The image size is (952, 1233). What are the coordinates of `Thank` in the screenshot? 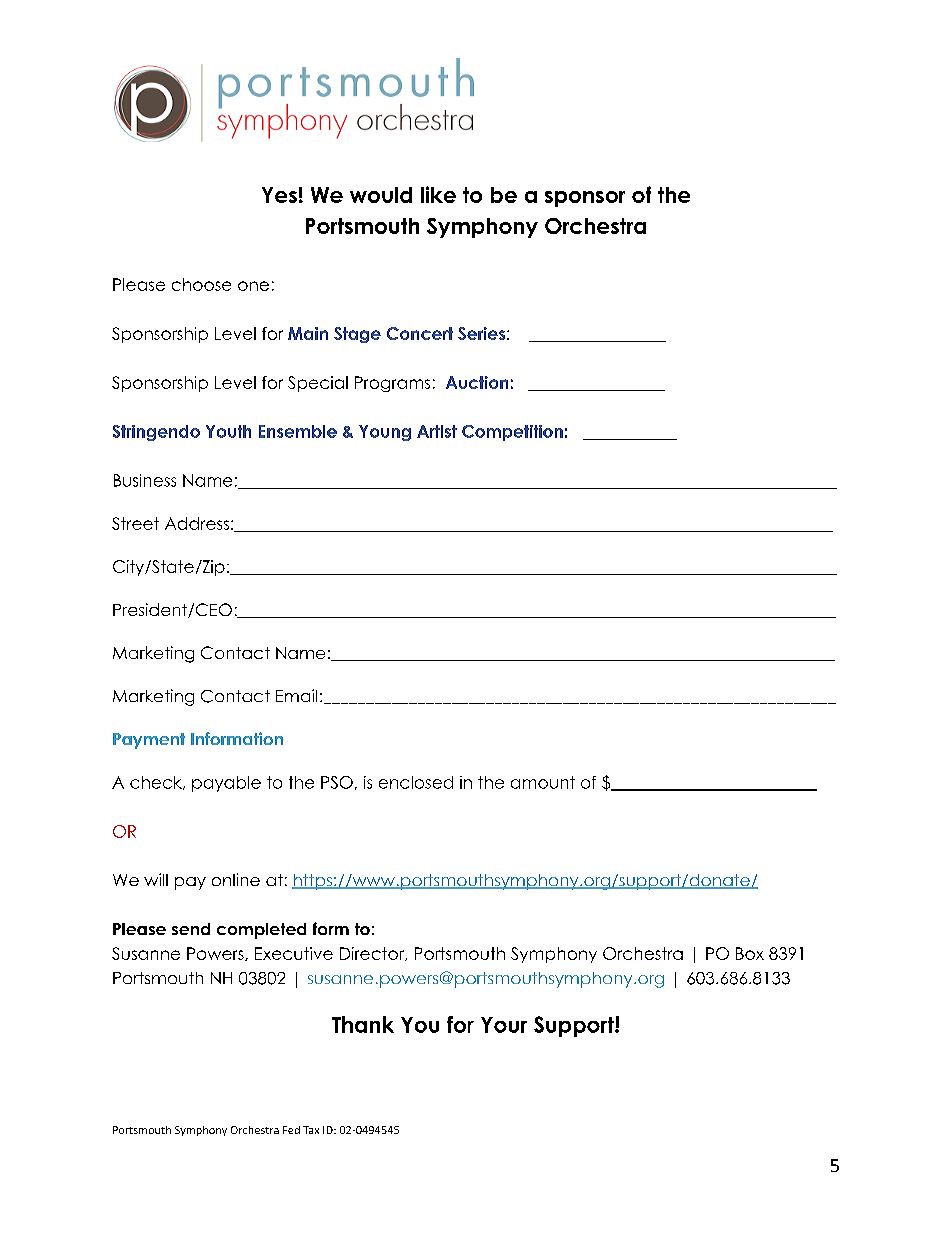 It's located at (363, 1024).
